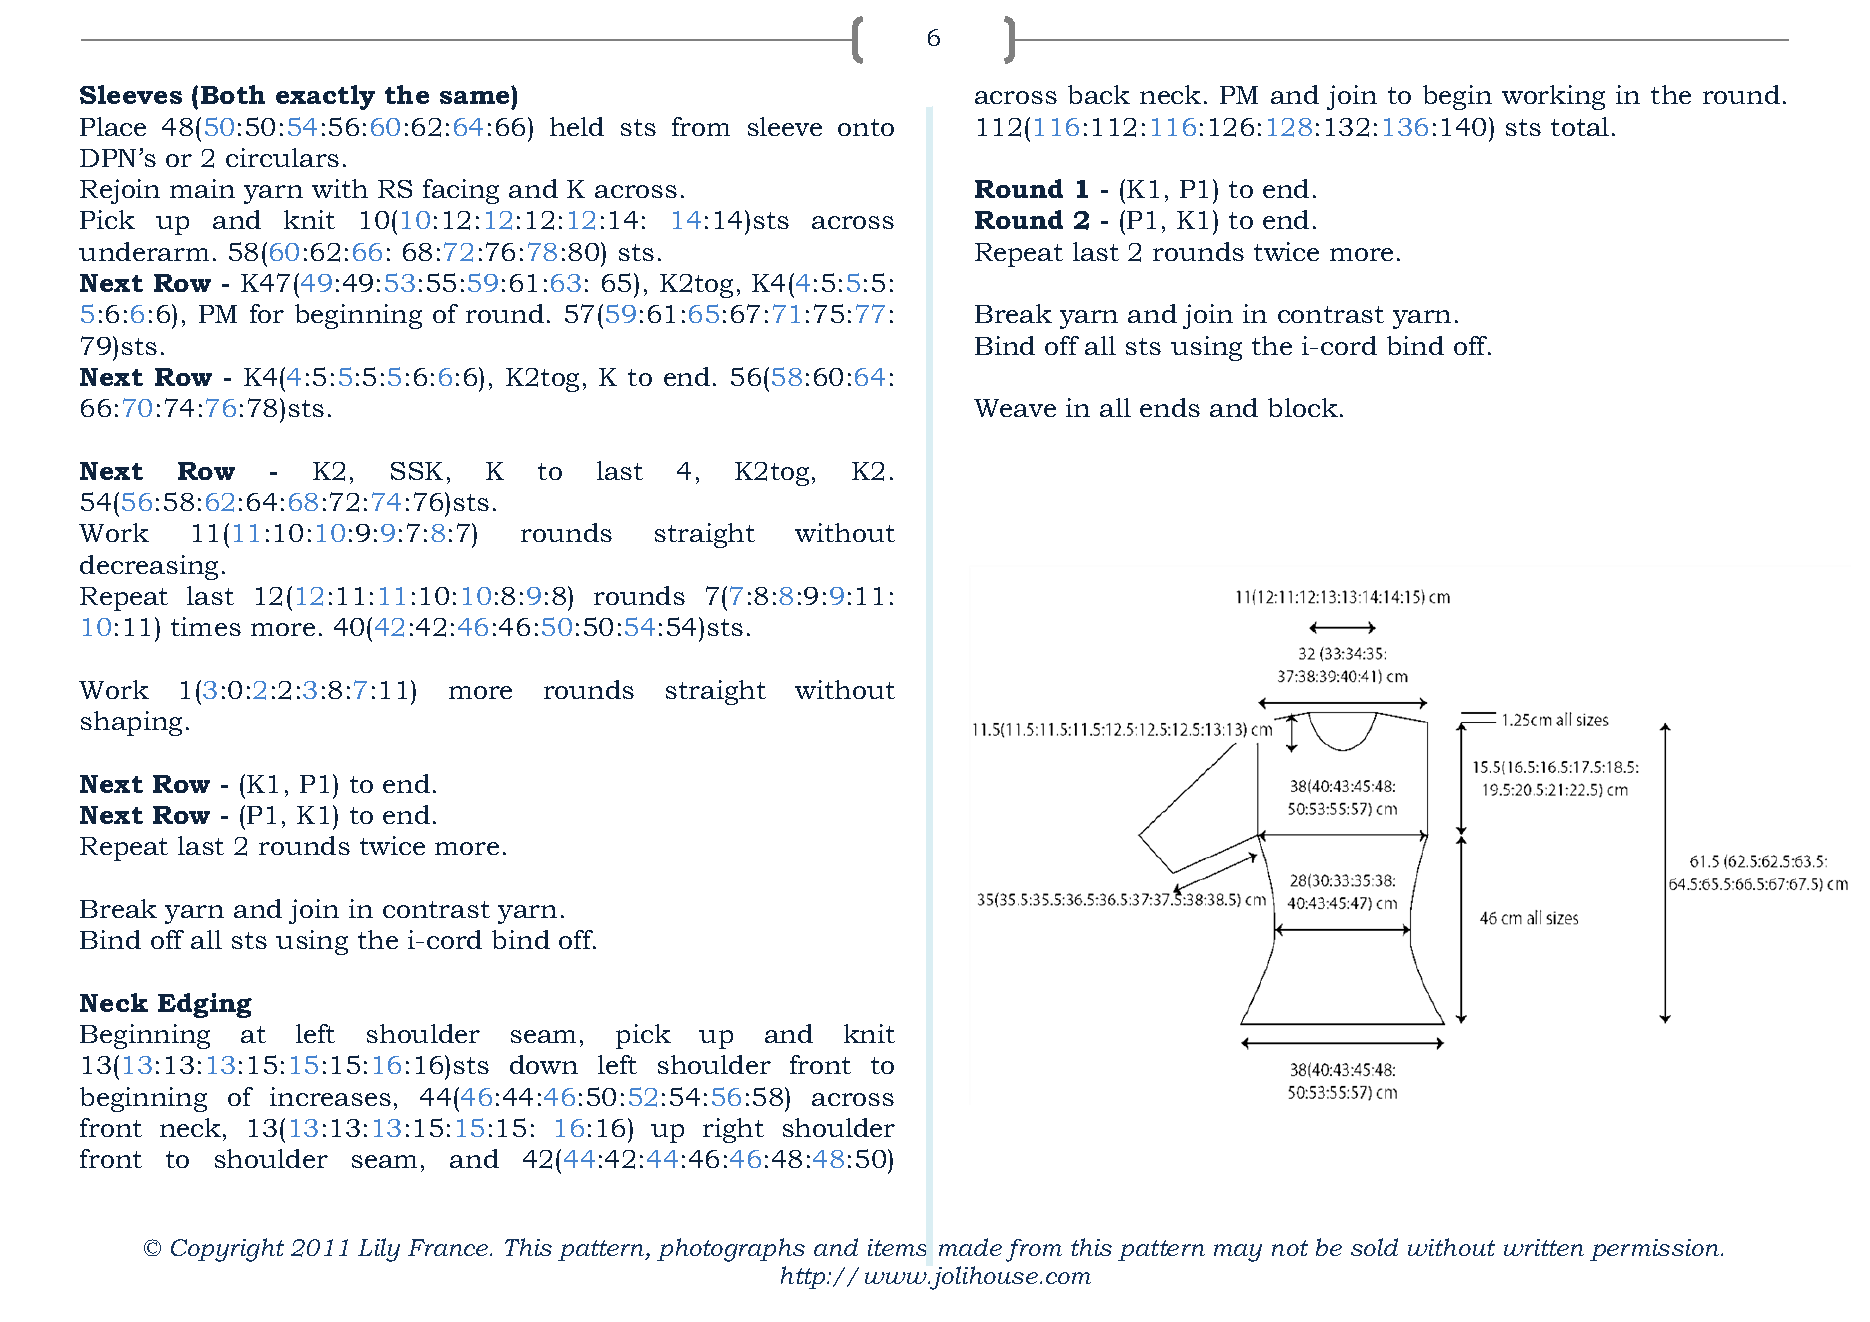 This screenshot has height=1322, width=1870. I want to click on Weave, so click(1015, 408).
